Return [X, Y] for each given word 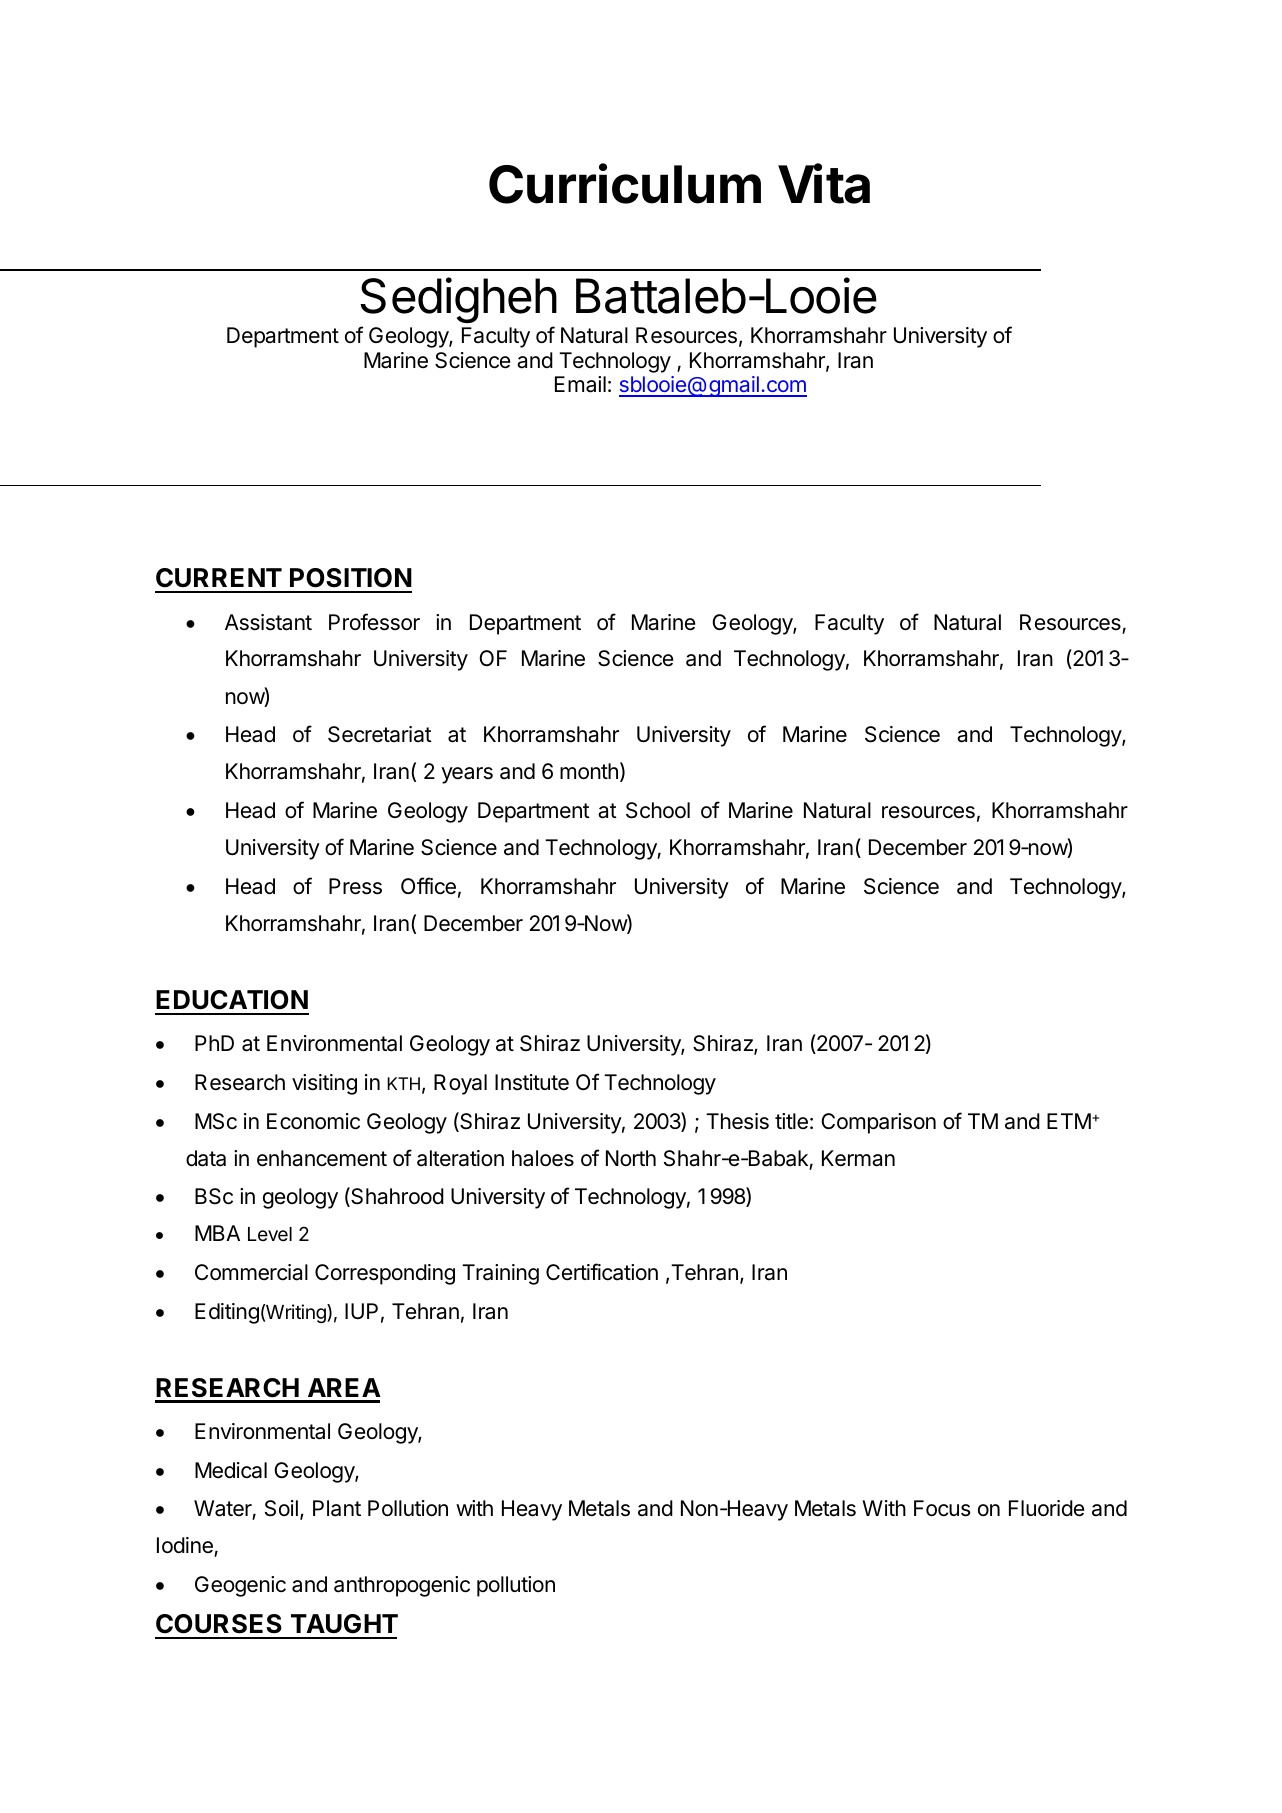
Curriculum [625, 183]
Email [580, 384]
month [589, 771]
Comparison [878, 1123]
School [658, 810]
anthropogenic [402, 1586]
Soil [281, 1508]
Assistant [268, 622]
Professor [374, 622]
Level [270, 1234]
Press [355, 886]
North [631, 1158]
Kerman [858, 1158]
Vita [824, 183]
